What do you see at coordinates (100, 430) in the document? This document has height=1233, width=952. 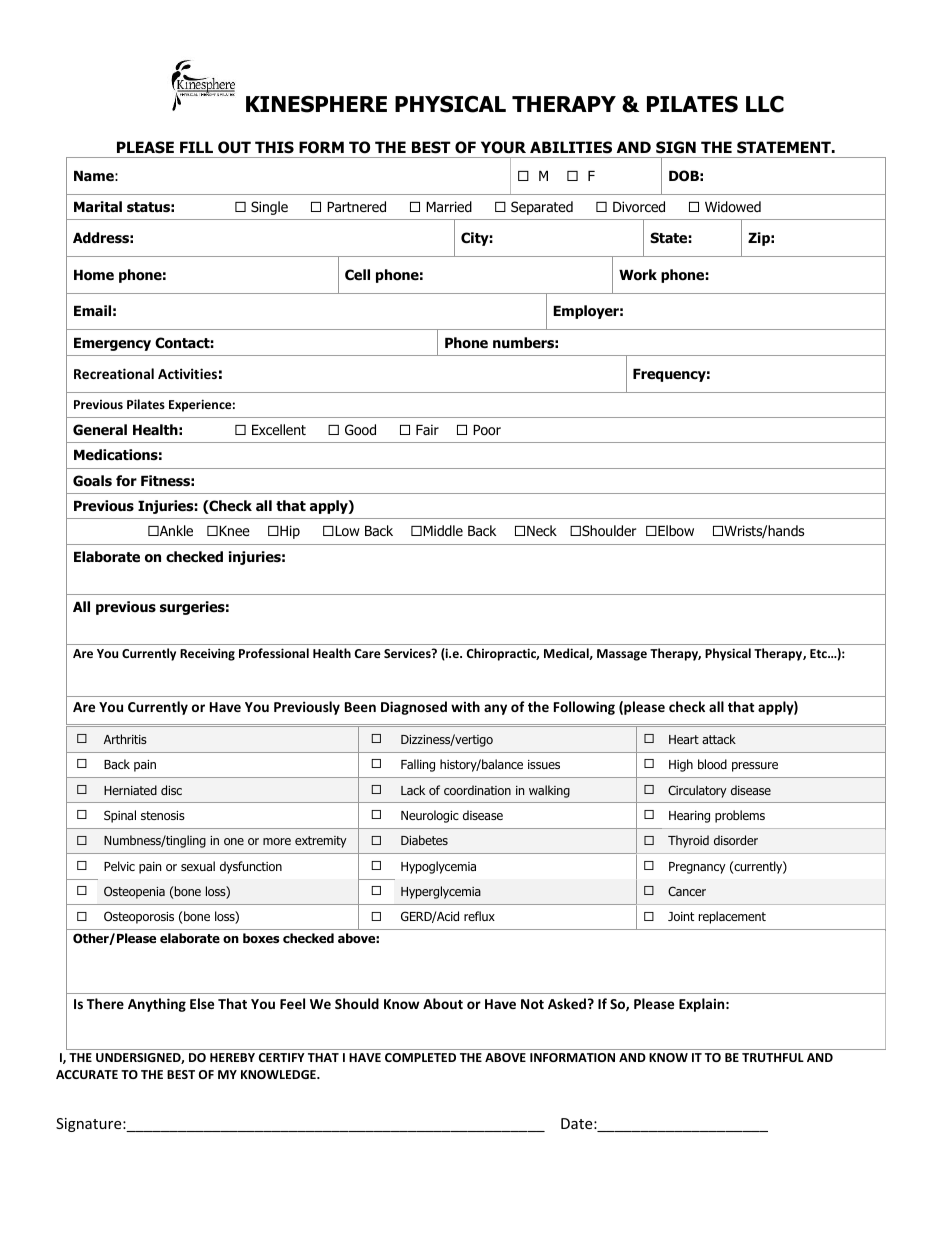 I see `General` at bounding box center [100, 430].
